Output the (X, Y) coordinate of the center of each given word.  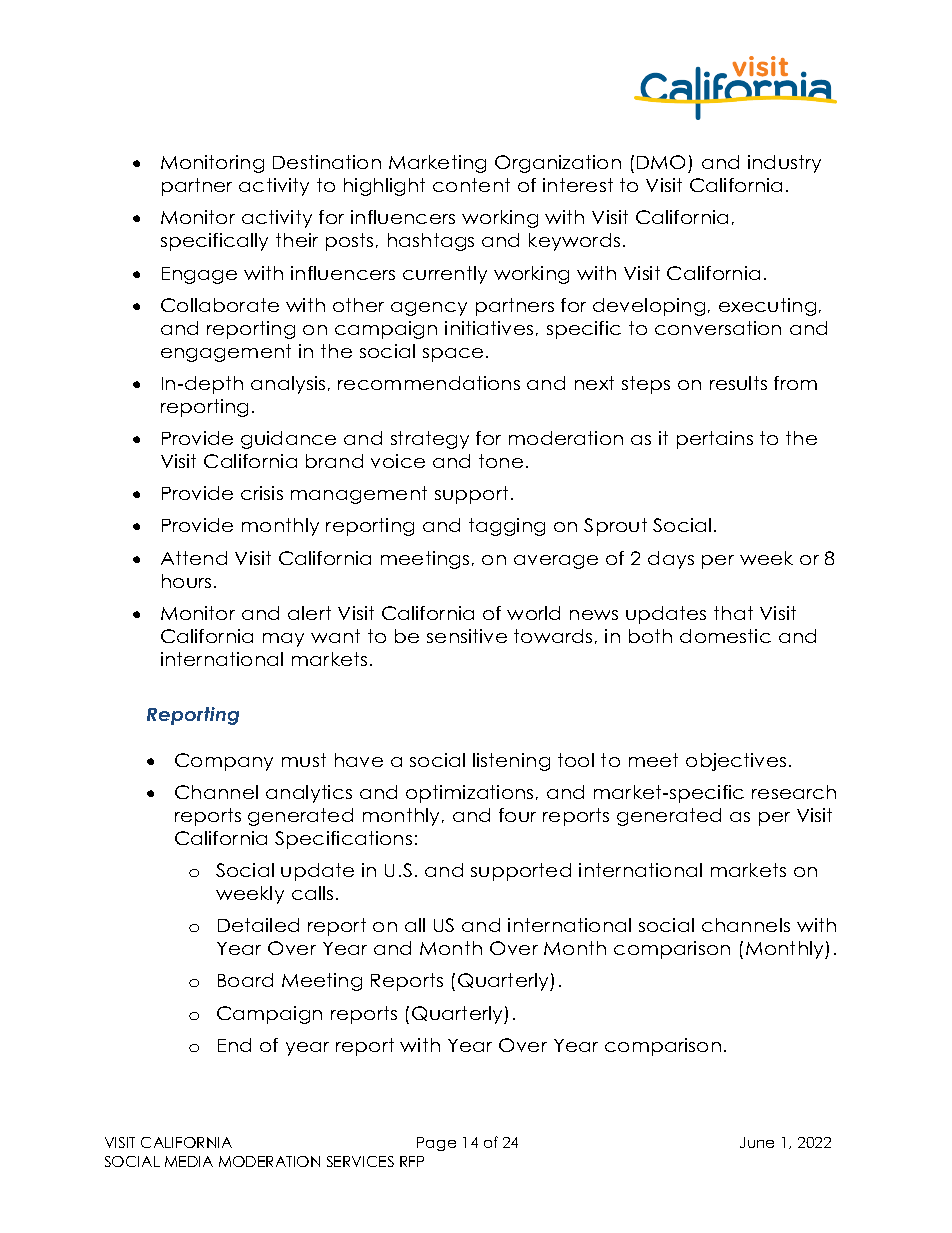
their (297, 240)
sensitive (467, 636)
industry (784, 164)
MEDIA (189, 1161)
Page (436, 1144)
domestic (725, 636)
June (757, 1142)
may (283, 640)
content (471, 185)
